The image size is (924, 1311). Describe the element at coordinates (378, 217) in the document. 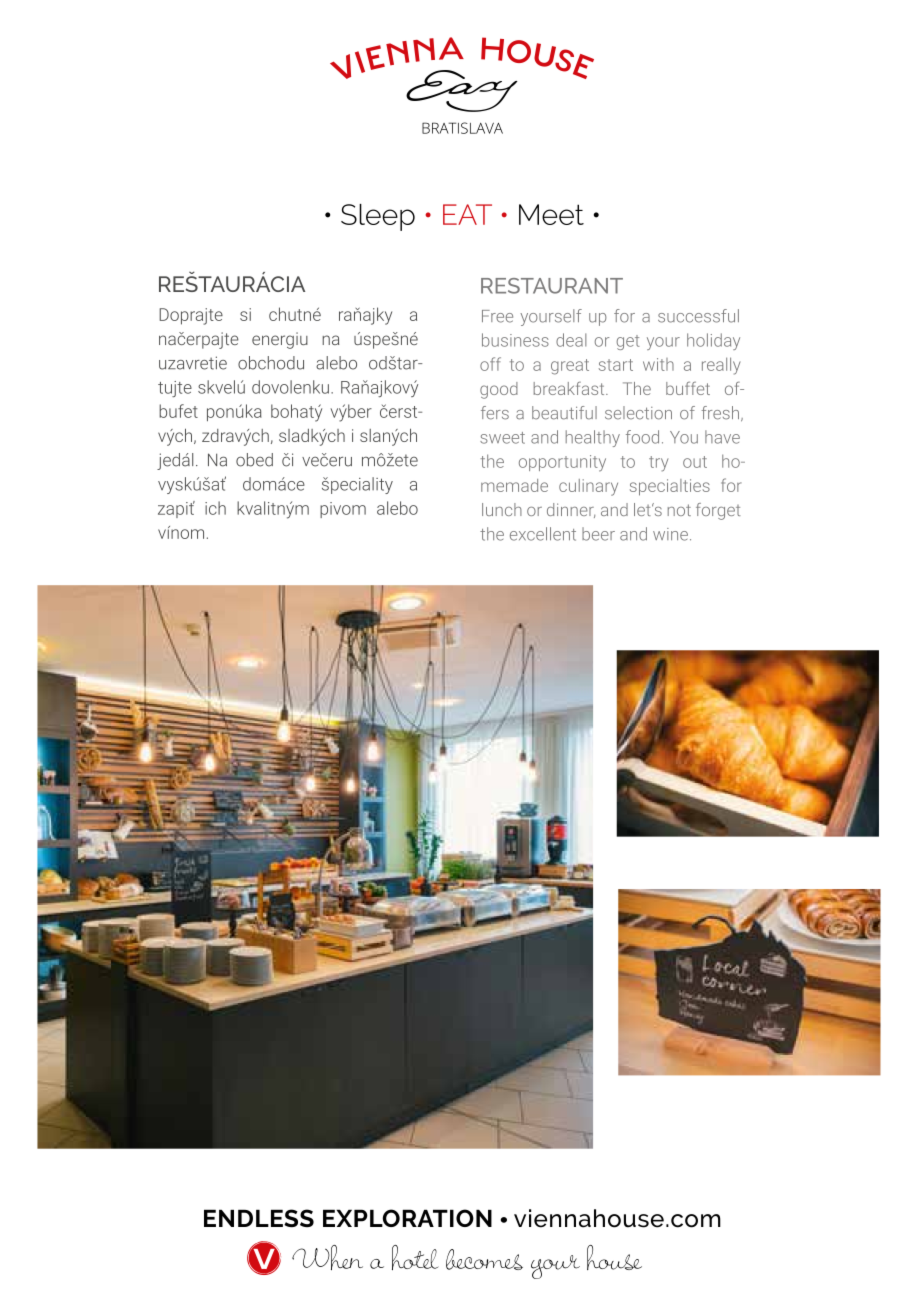

I see `Sleep` at that location.
